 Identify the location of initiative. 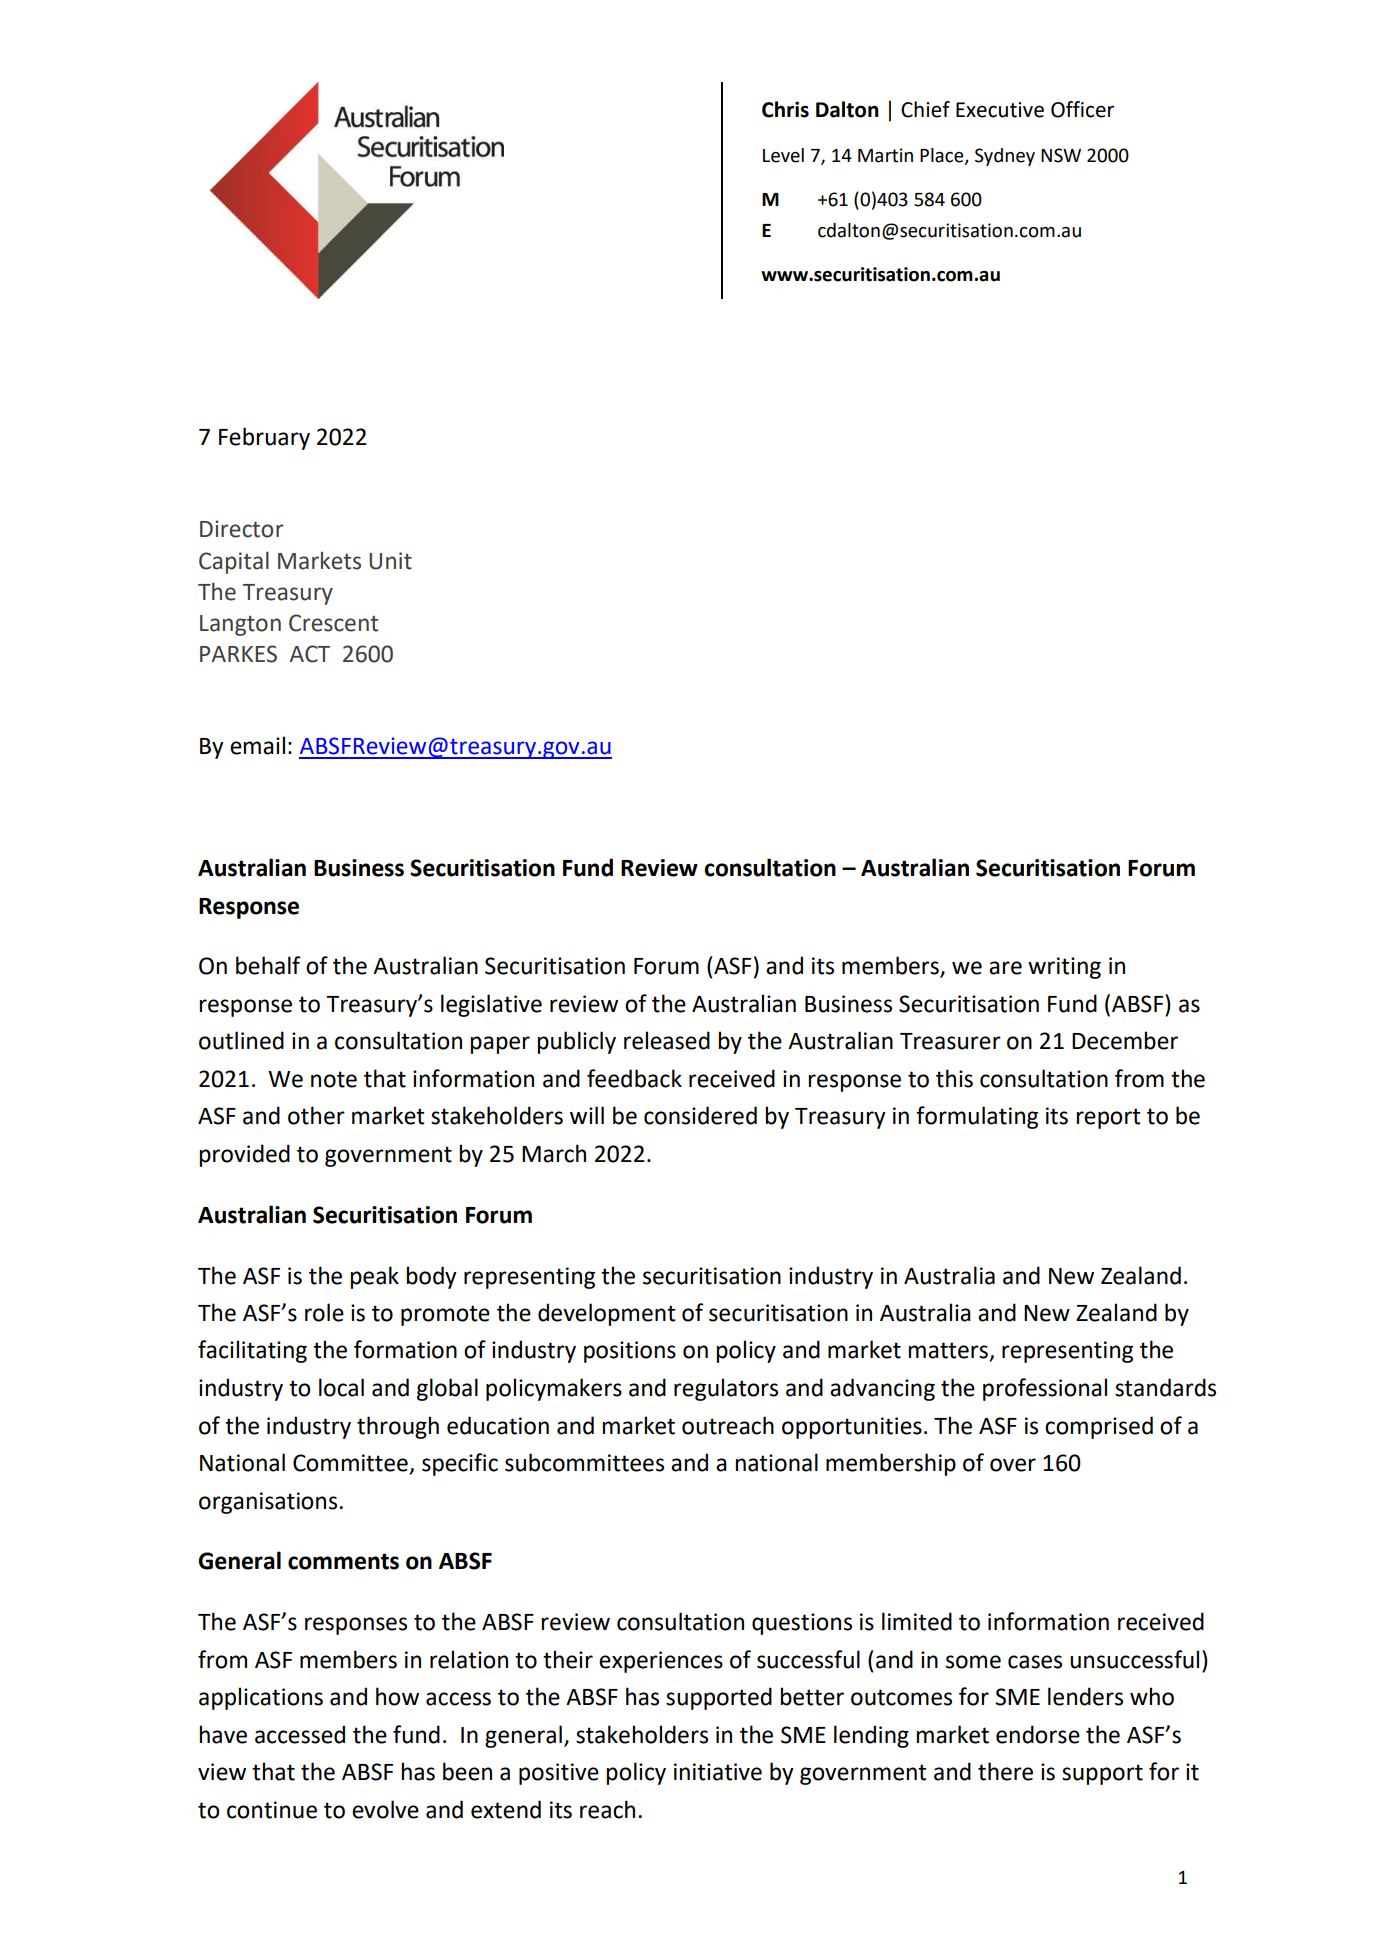
(718, 1772).
